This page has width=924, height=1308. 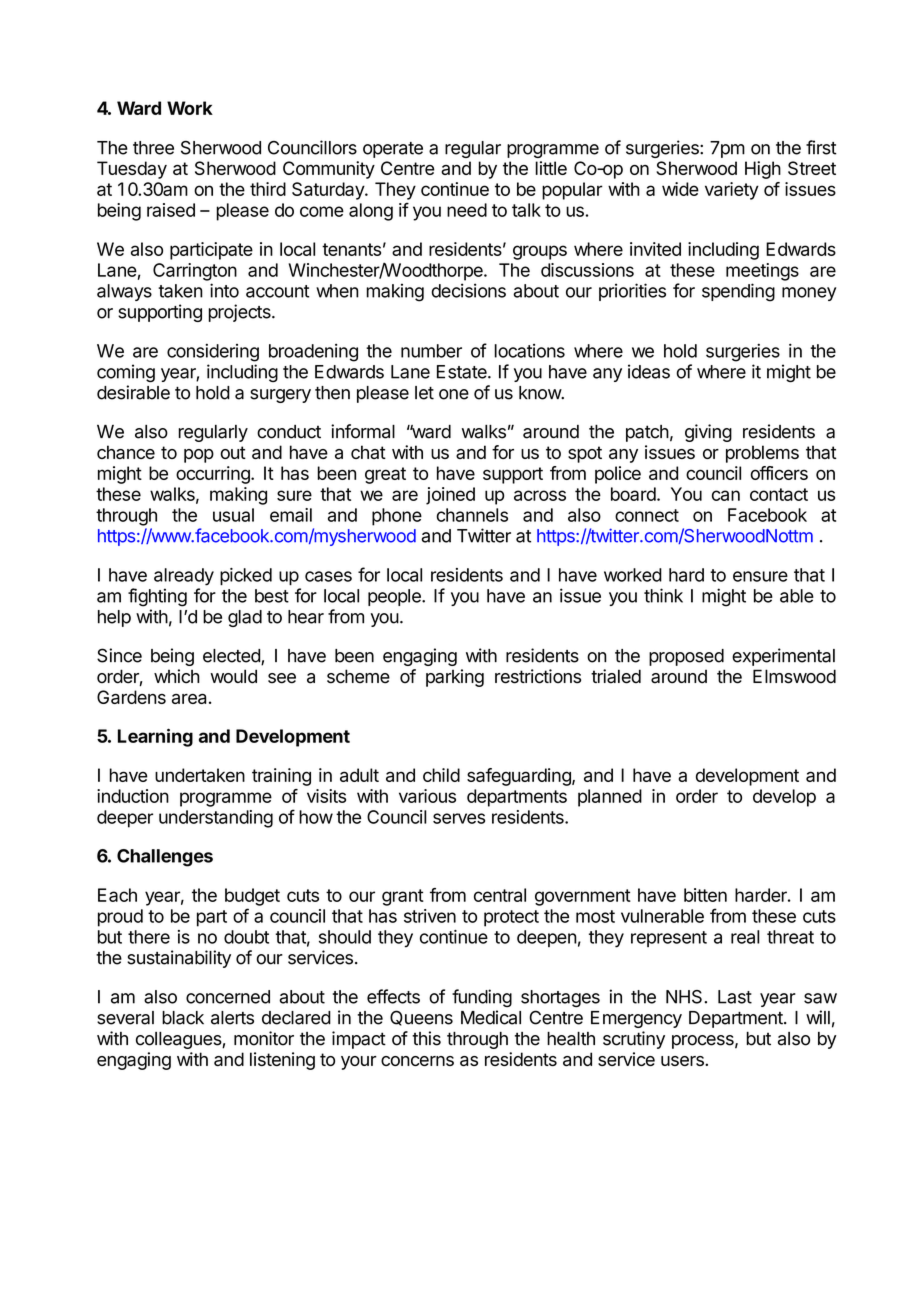 What do you see at coordinates (463, 372) in the page?
I see `Estate` at bounding box center [463, 372].
